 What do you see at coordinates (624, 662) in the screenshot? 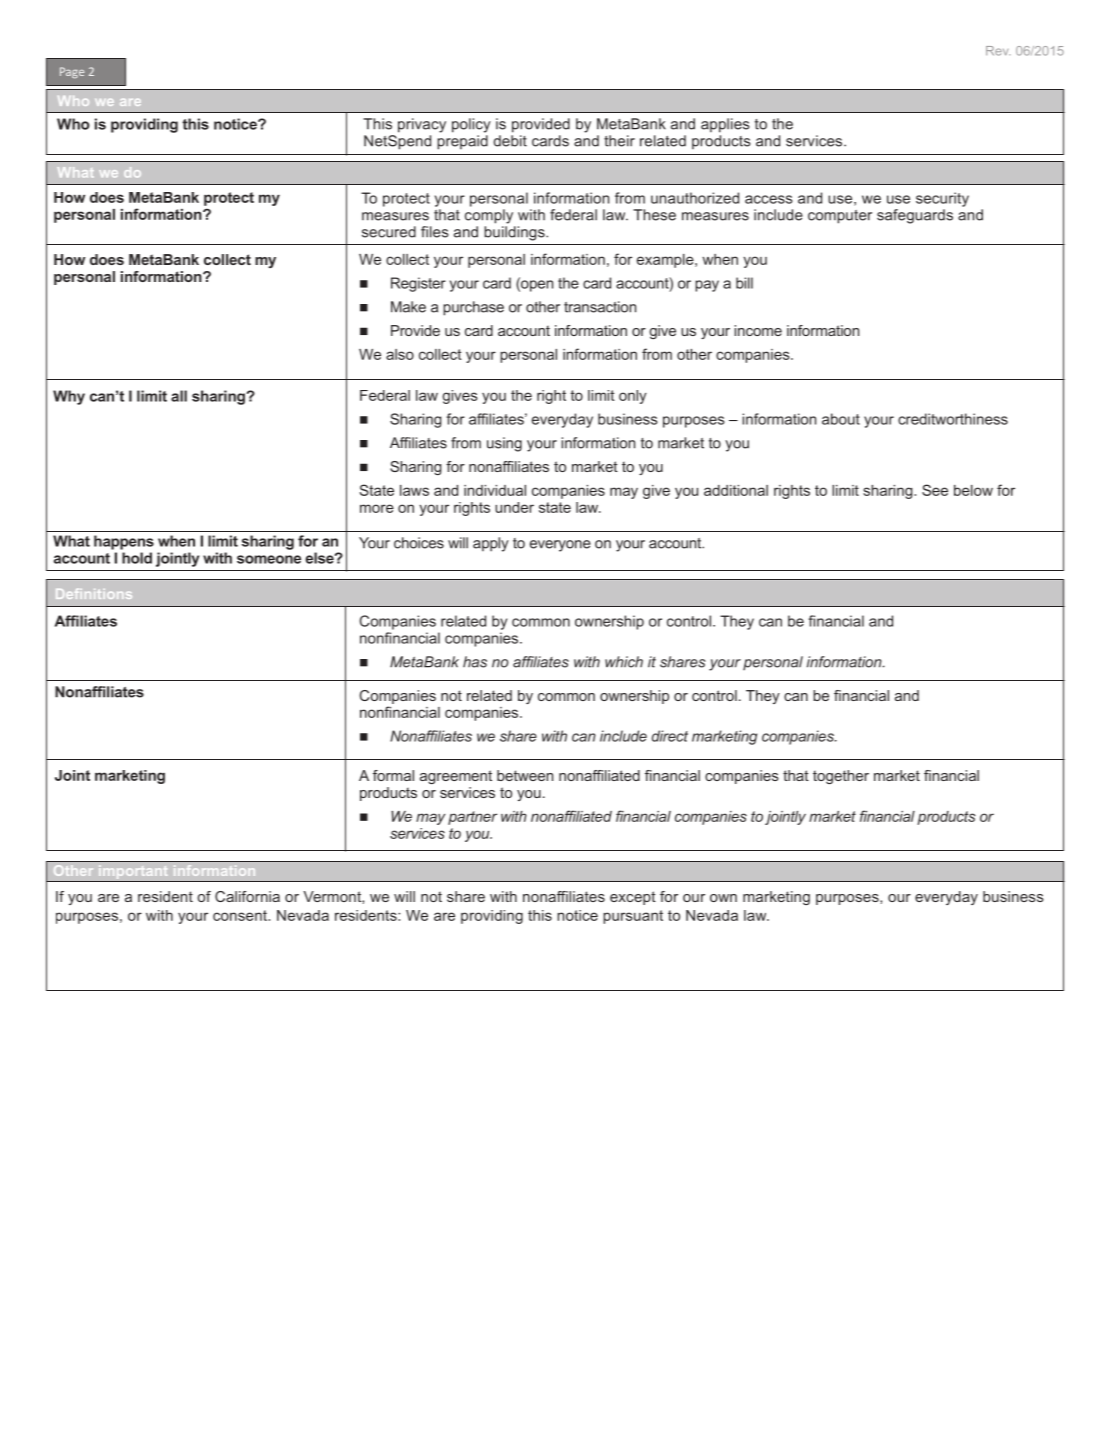
I see `which` at bounding box center [624, 662].
